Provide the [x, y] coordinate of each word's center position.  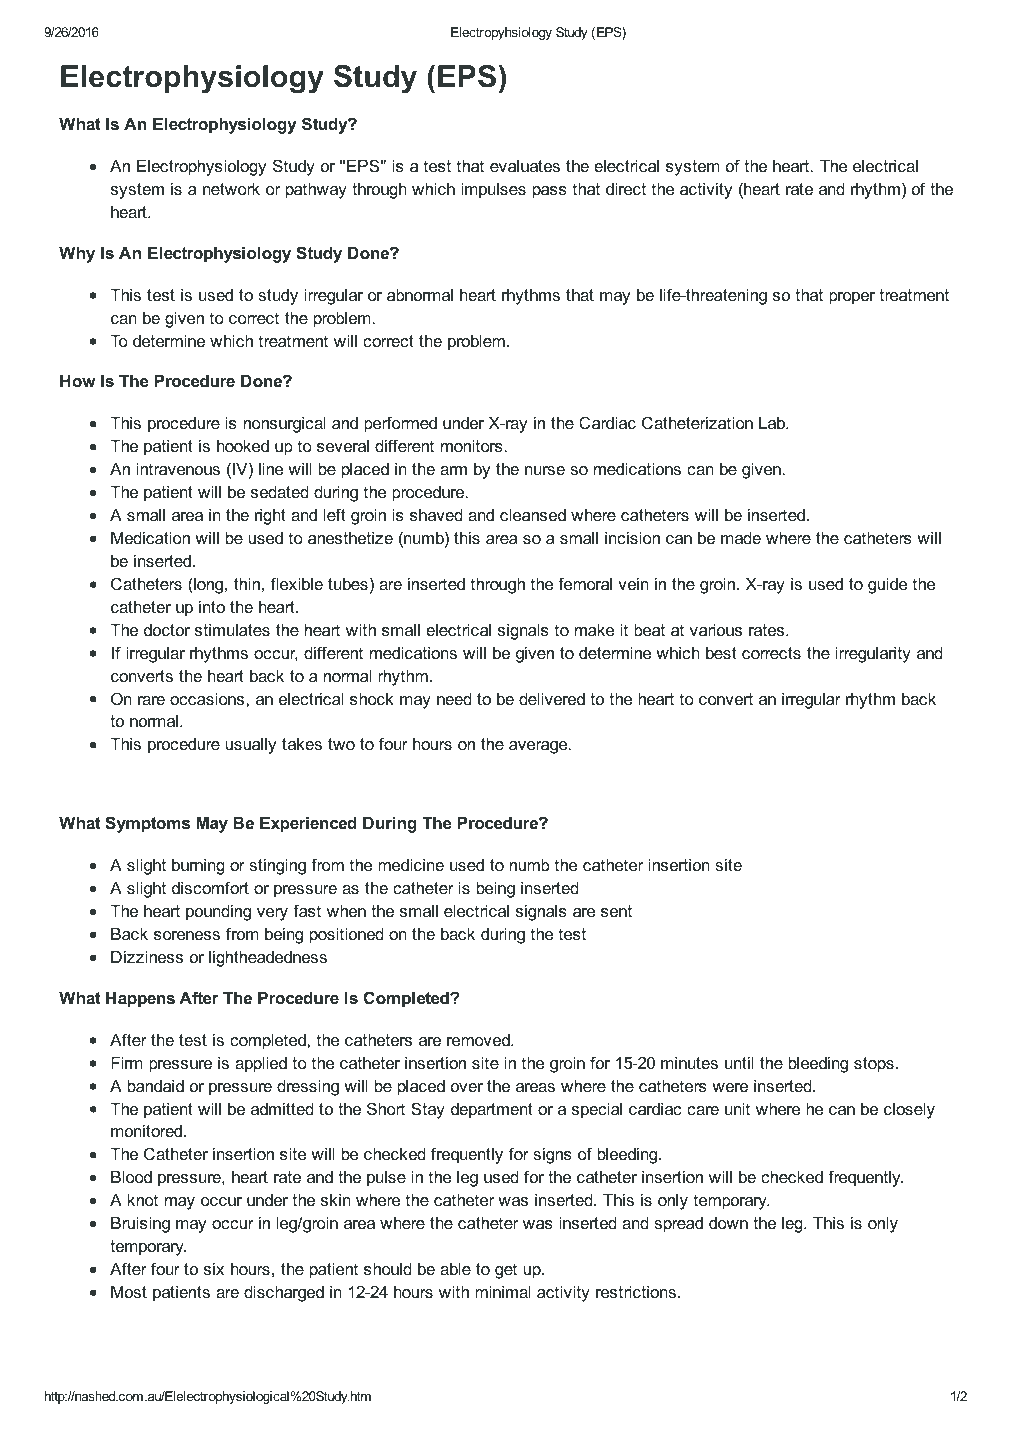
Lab [773, 423]
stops [874, 1065]
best [721, 653]
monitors [473, 446]
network [231, 189]
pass [550, 192]
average [539, 747]
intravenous [178, 469]
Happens [140, 1000]
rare [151, 700]
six [214, 1269]
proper [852, 298]
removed [479, 1040]
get [506, 1271]
